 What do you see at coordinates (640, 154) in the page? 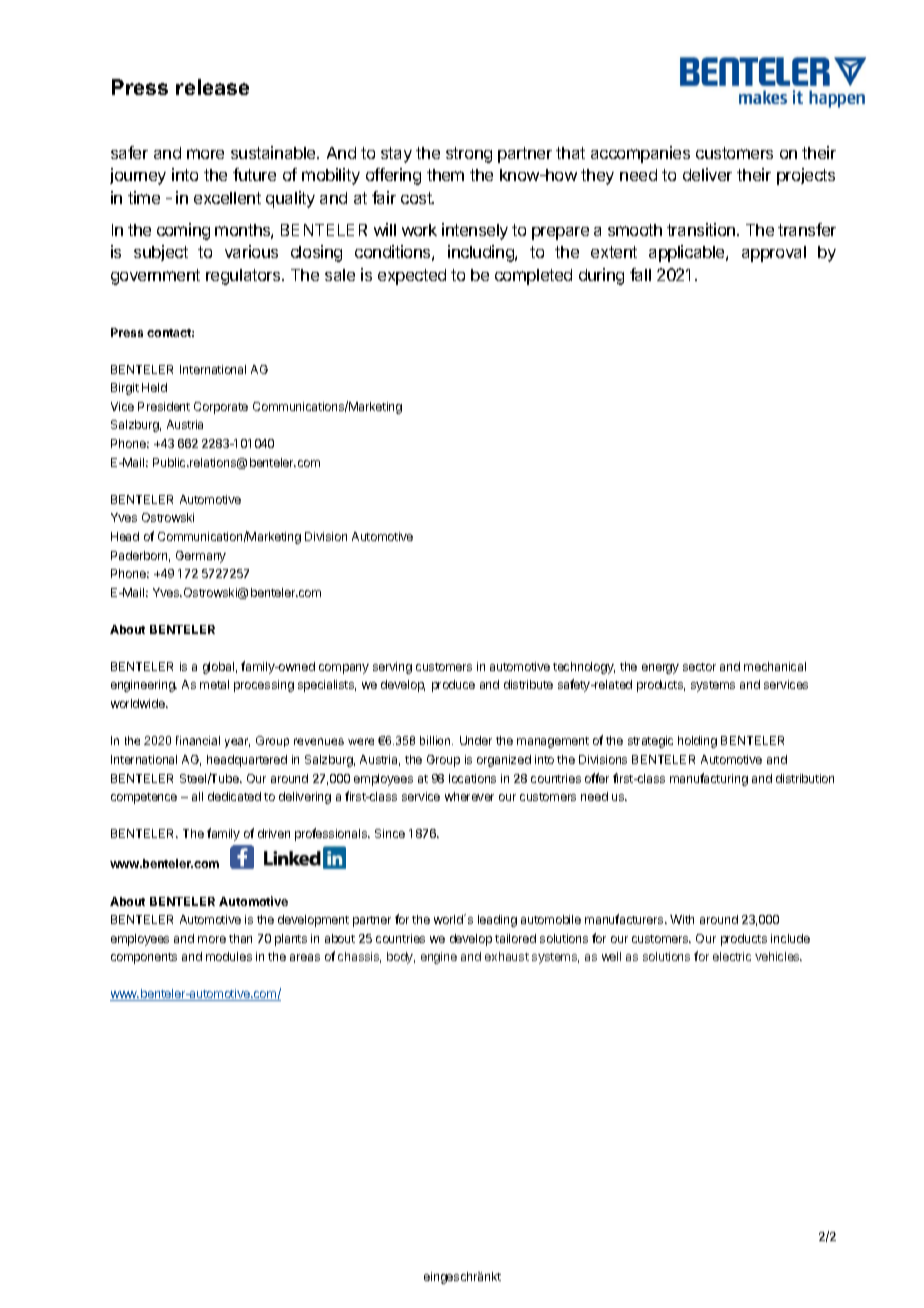
I see `accompanies` at bounding box center [640, 154].
